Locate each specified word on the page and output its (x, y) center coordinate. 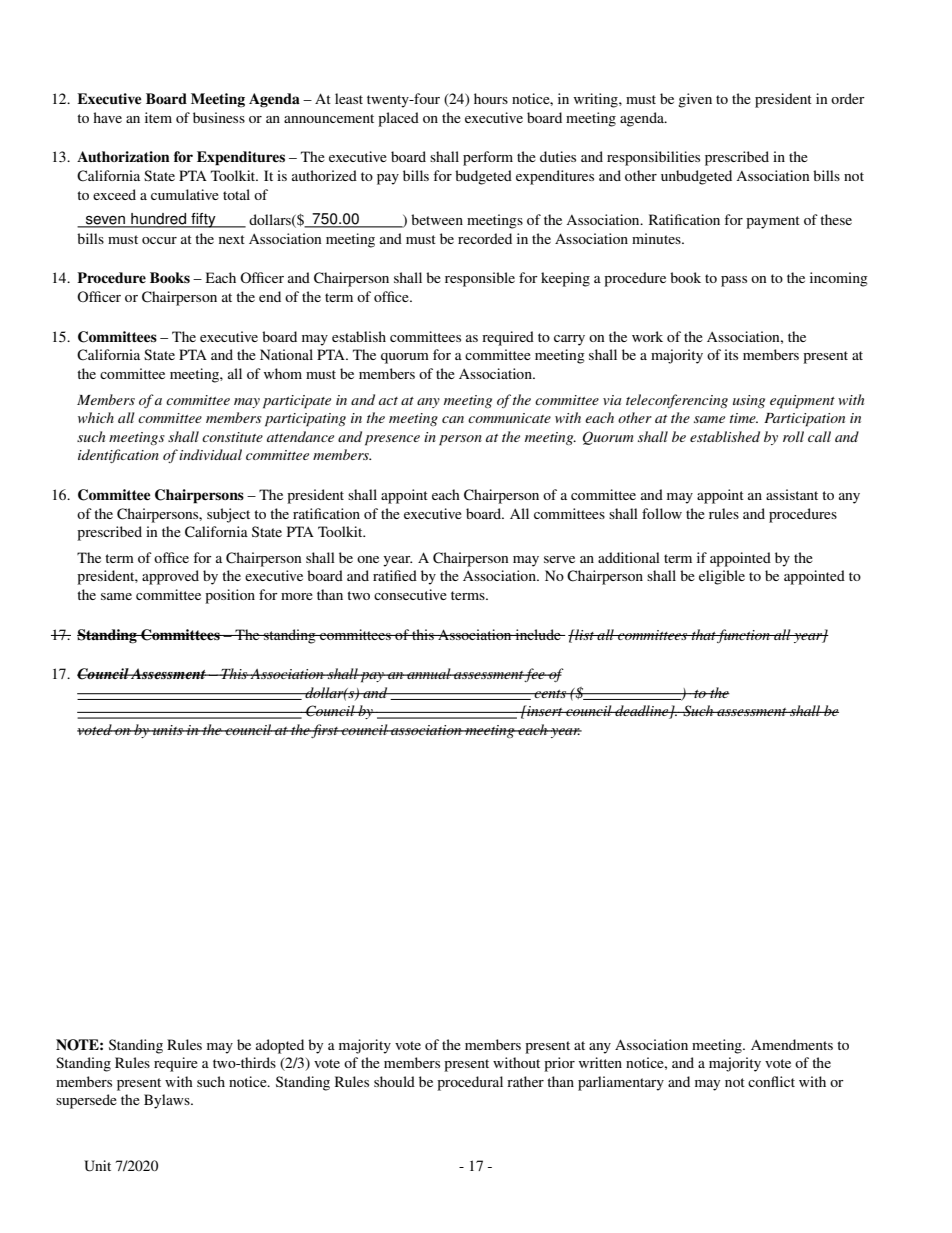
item (158, 117)
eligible (722, 577)
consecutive (410, 594)
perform (488, 158)
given (695, 100)
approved (170, 577)
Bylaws (168, 1101)
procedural (470, 1083)
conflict (771, 1081)
